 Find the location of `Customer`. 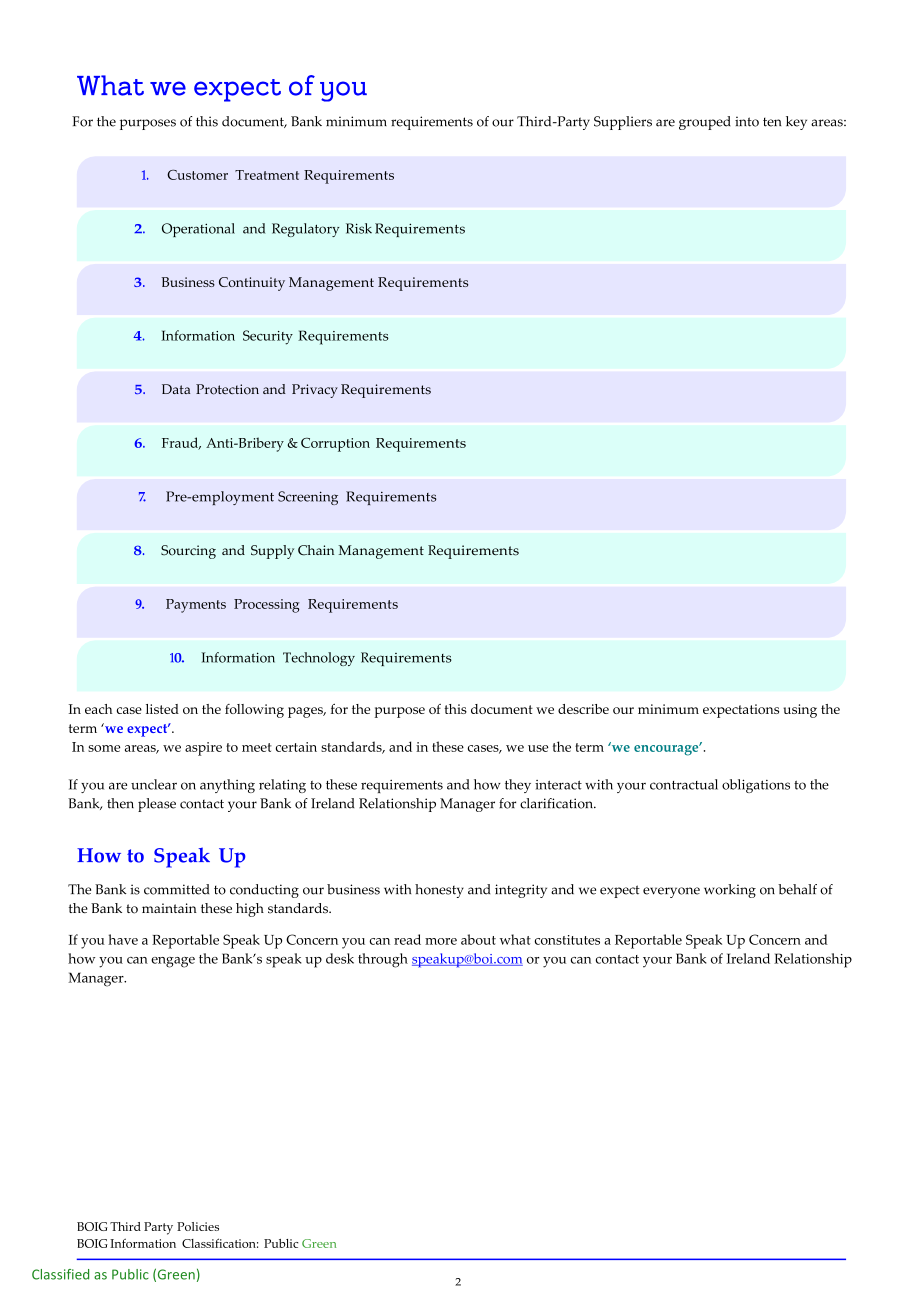

Customer is located at coordinates (197, 175).
